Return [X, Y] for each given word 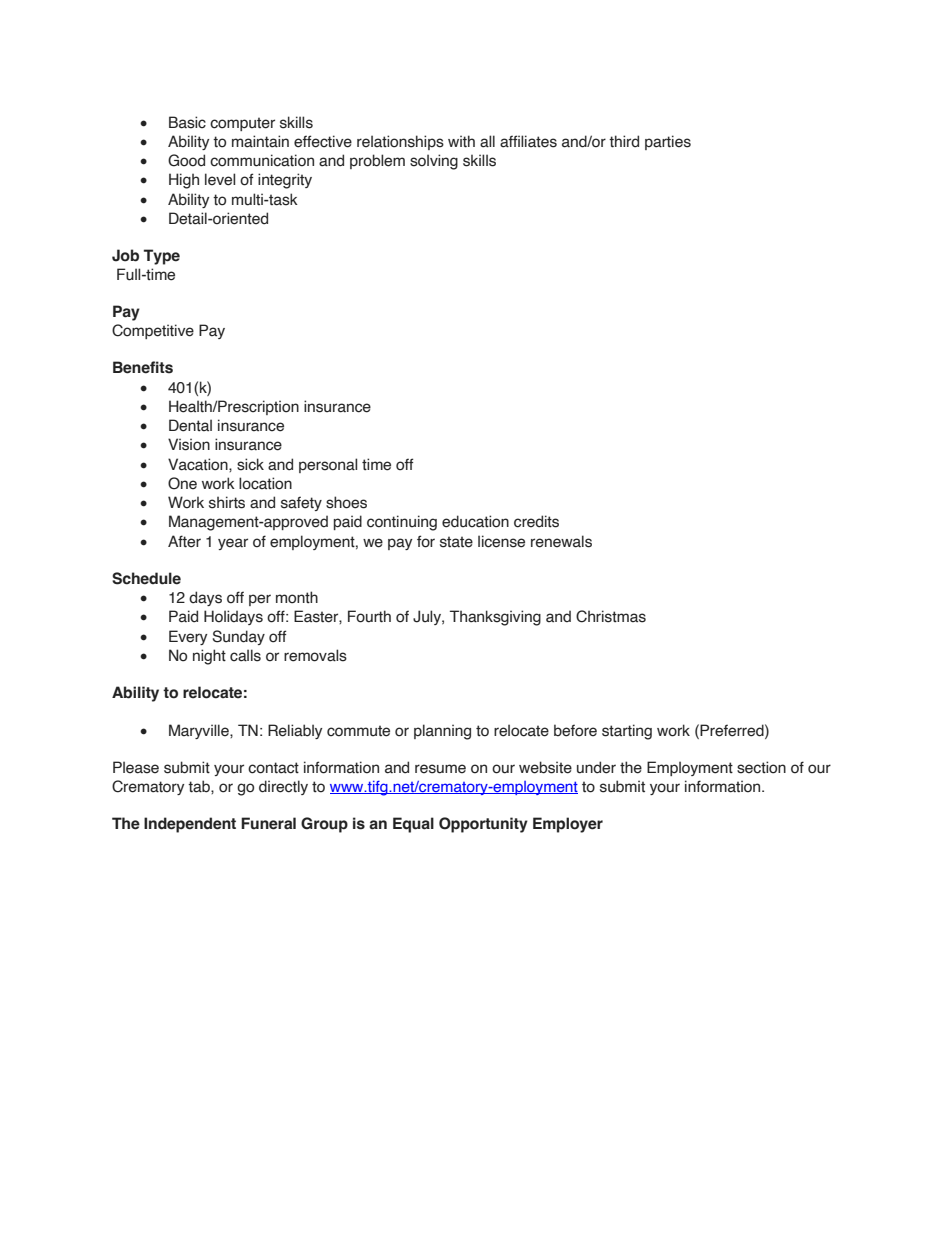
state [456, 542]
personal [328, 465]
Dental [190, 425]
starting [627, 732]
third [624, 141]
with [461, 141]
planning [442, 732]
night [209, 657]
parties [668, 142]
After [184, 541]
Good [186, 160]
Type [162, 257]
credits [536, 521]
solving [434, 162]
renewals [561, 541]
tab [200, 786]
